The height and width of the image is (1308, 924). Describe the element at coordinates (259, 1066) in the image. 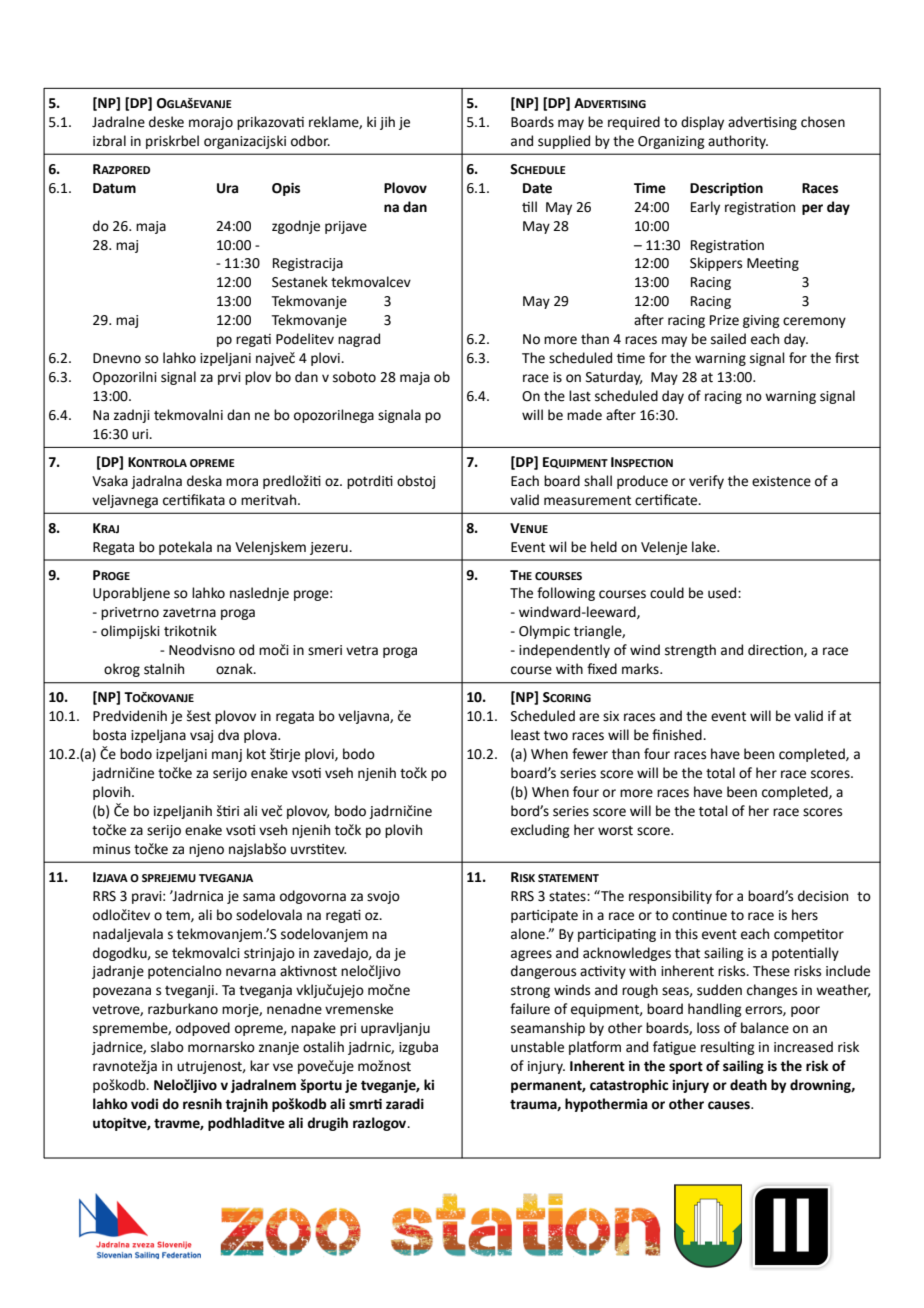

I see `kar` at that location.
